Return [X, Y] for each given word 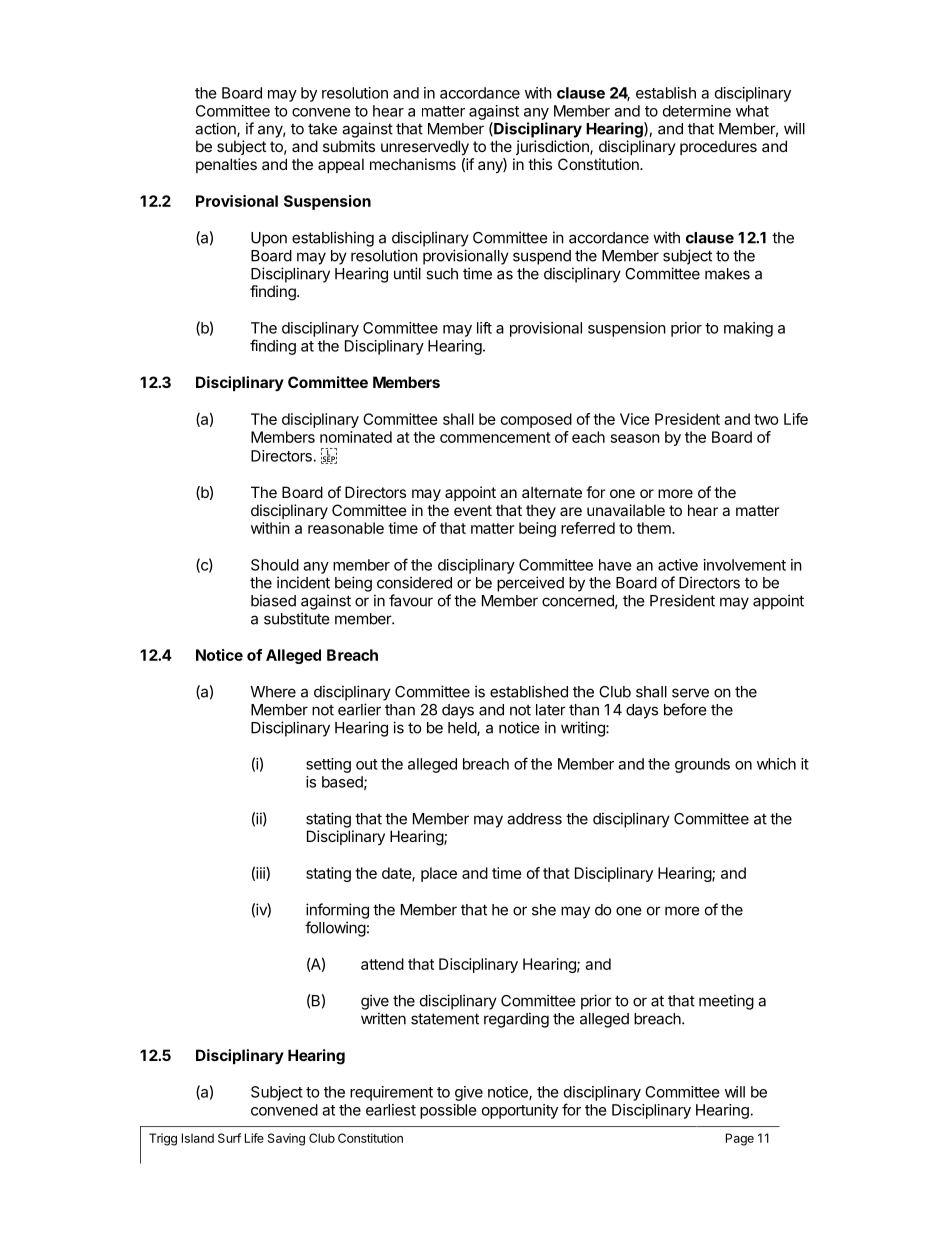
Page [740, 1139]
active [678, 565]
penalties [226, 165]
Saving [286, 1139]
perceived [530, 584]
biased [273, 600]
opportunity [520, 1111]
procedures [718, 147]
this [540, 164]
